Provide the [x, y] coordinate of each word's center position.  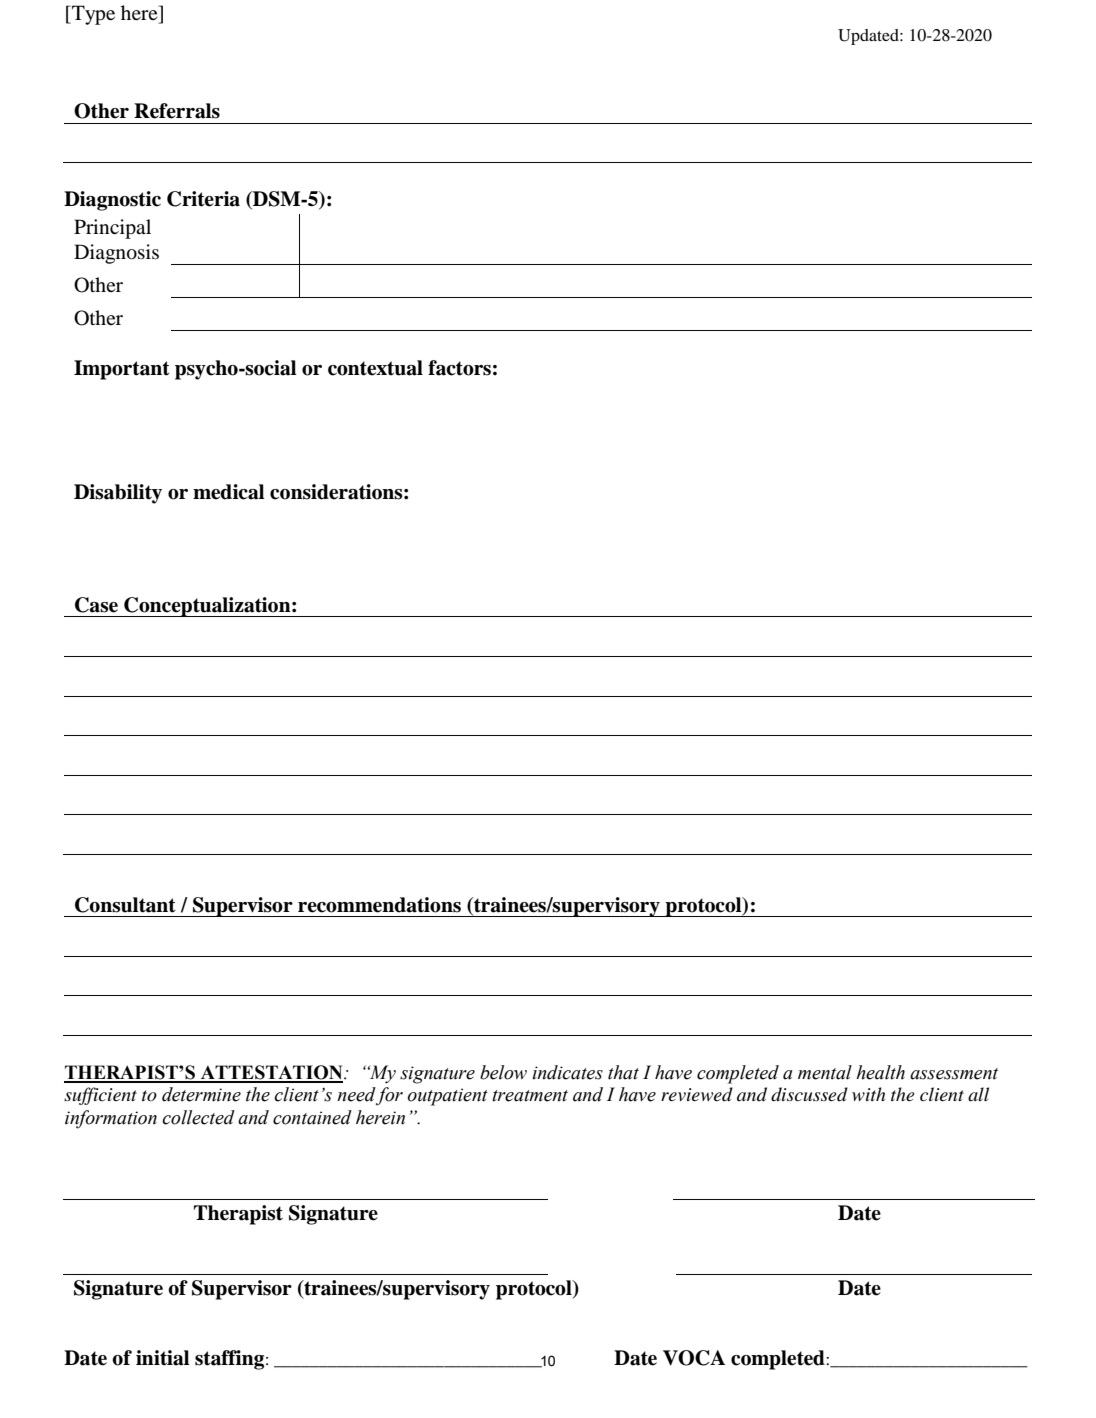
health [880, 1072]
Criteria [203, 199]
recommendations [379, 905]
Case [96, 605]
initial [163, 1358]
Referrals [177, 111]
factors [459, 368]
